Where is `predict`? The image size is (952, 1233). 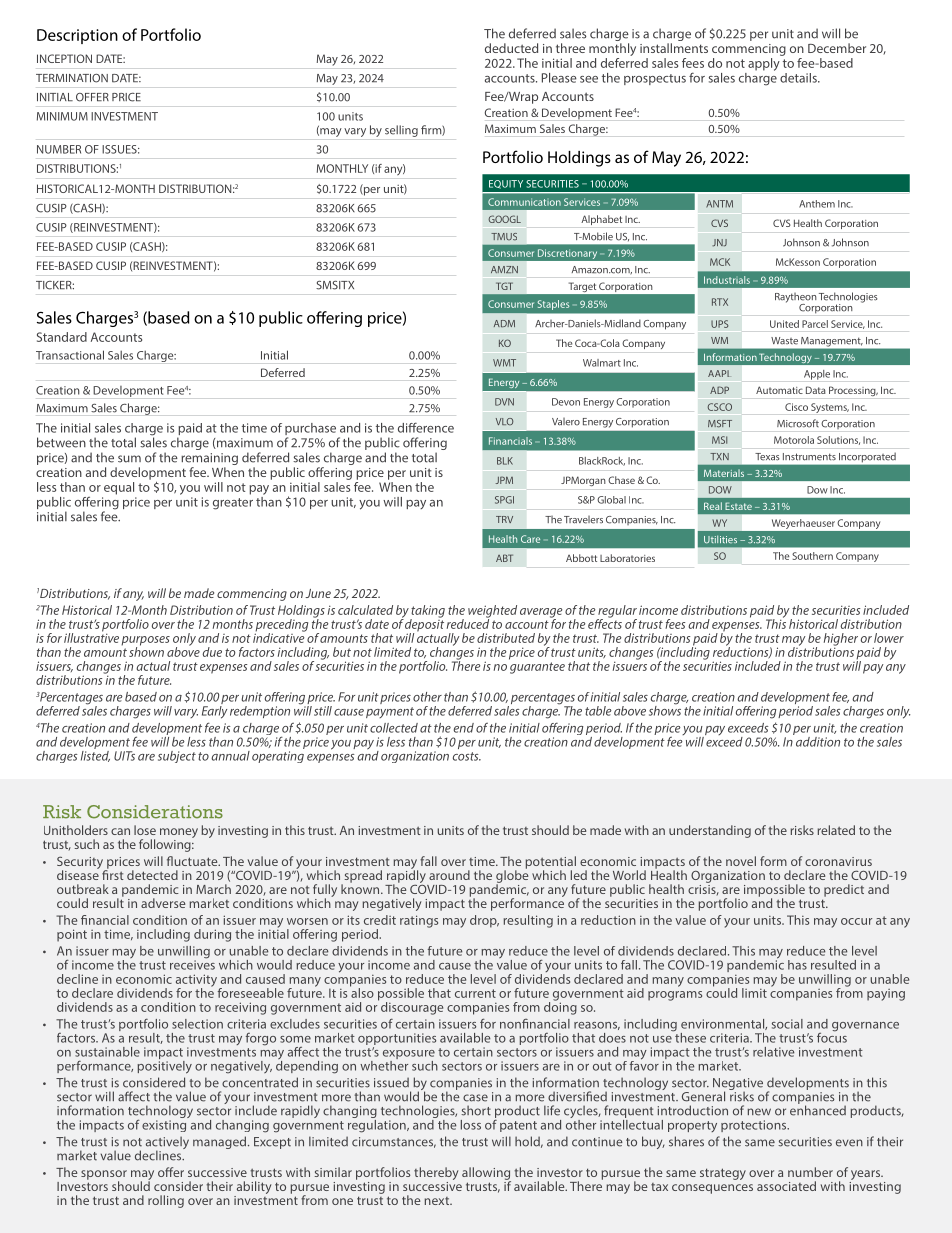 predict is located at coordinates (844, 890).
